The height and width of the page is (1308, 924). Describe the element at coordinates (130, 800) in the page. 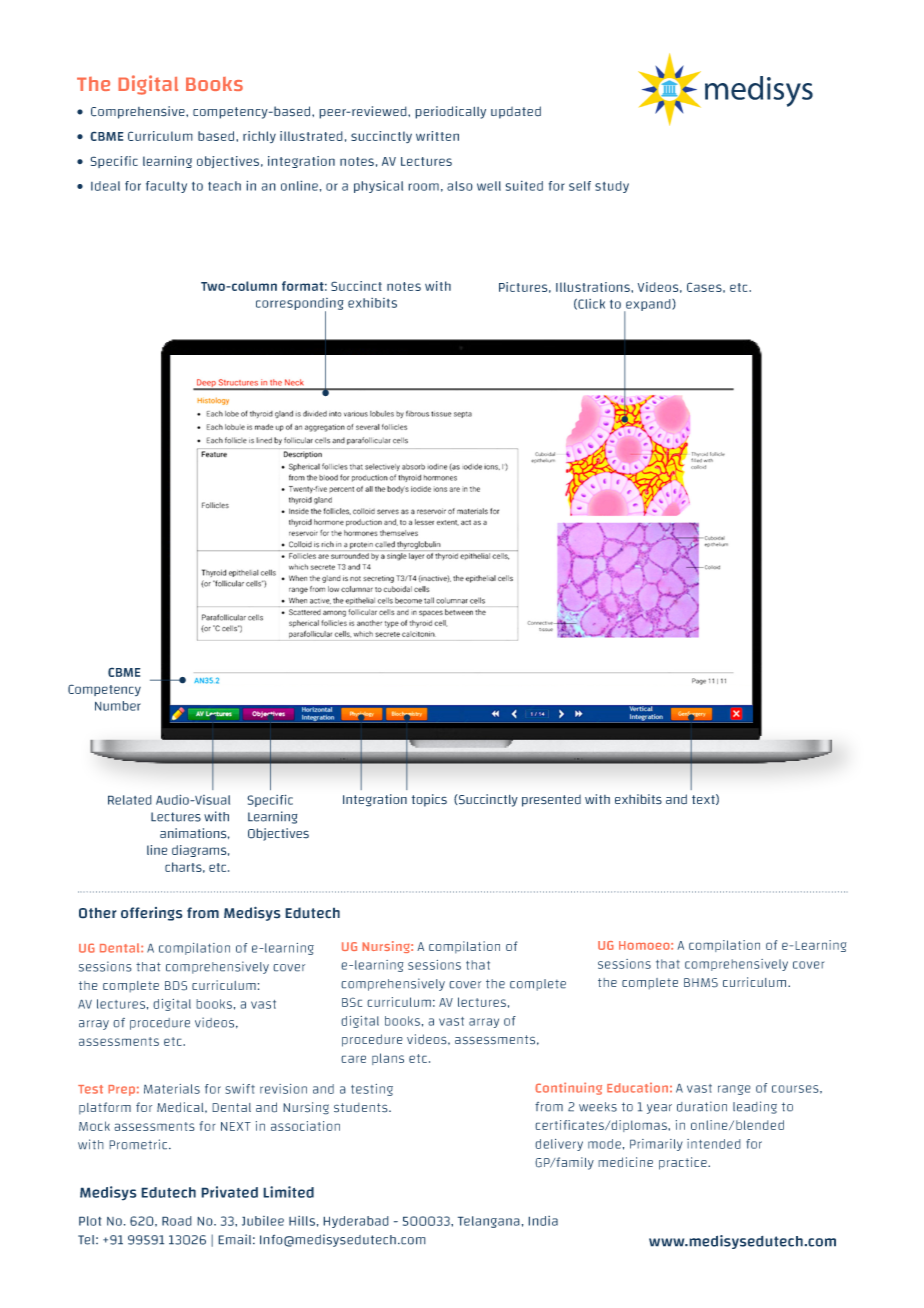

I see `Related` at that location.
